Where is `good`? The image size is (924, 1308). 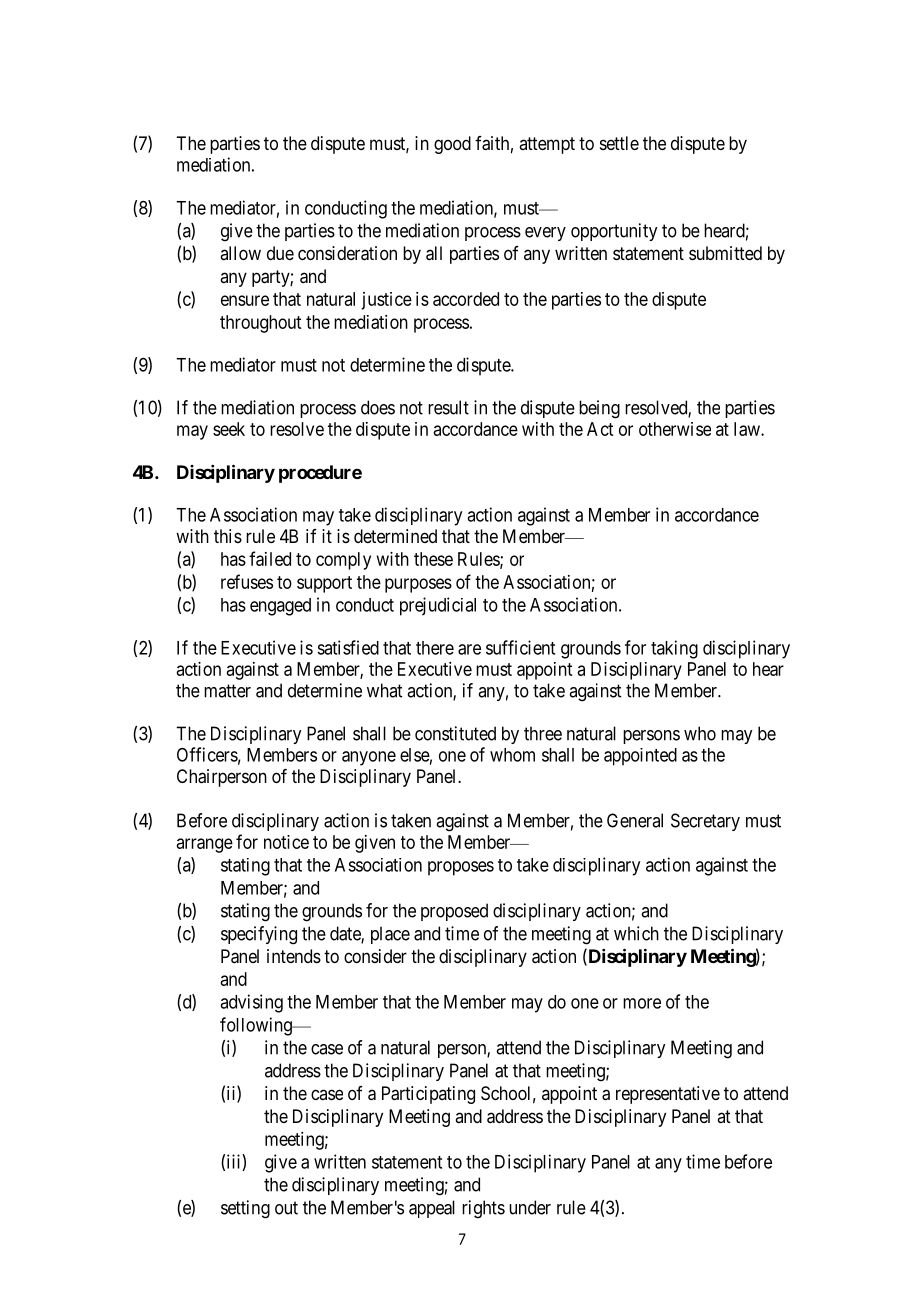 good is located at coordinates (452, 145).
